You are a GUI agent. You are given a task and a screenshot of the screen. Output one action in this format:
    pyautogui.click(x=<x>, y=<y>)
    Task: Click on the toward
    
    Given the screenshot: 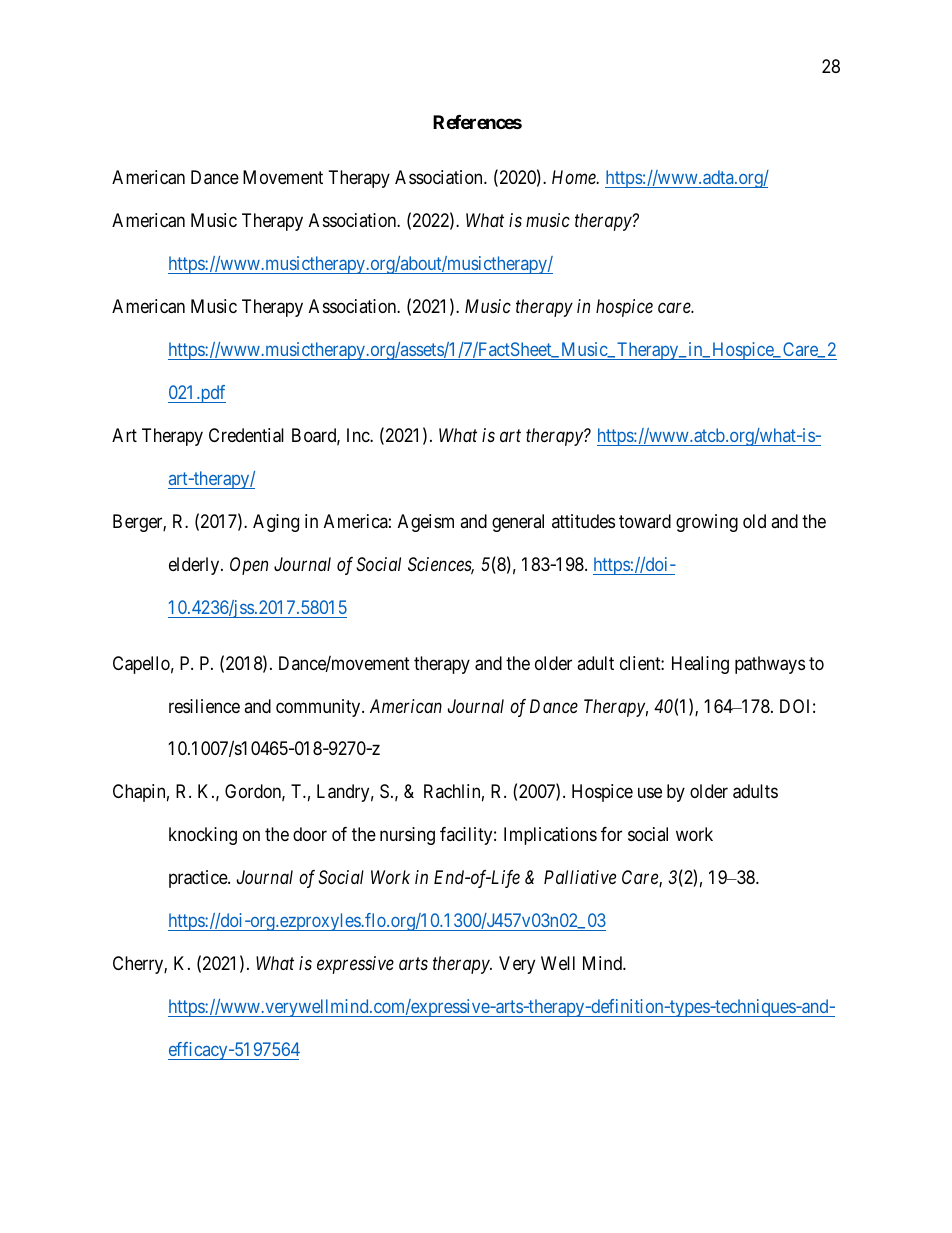 What is the action you would take?
    pyautogui.click(x=645, y=521)
